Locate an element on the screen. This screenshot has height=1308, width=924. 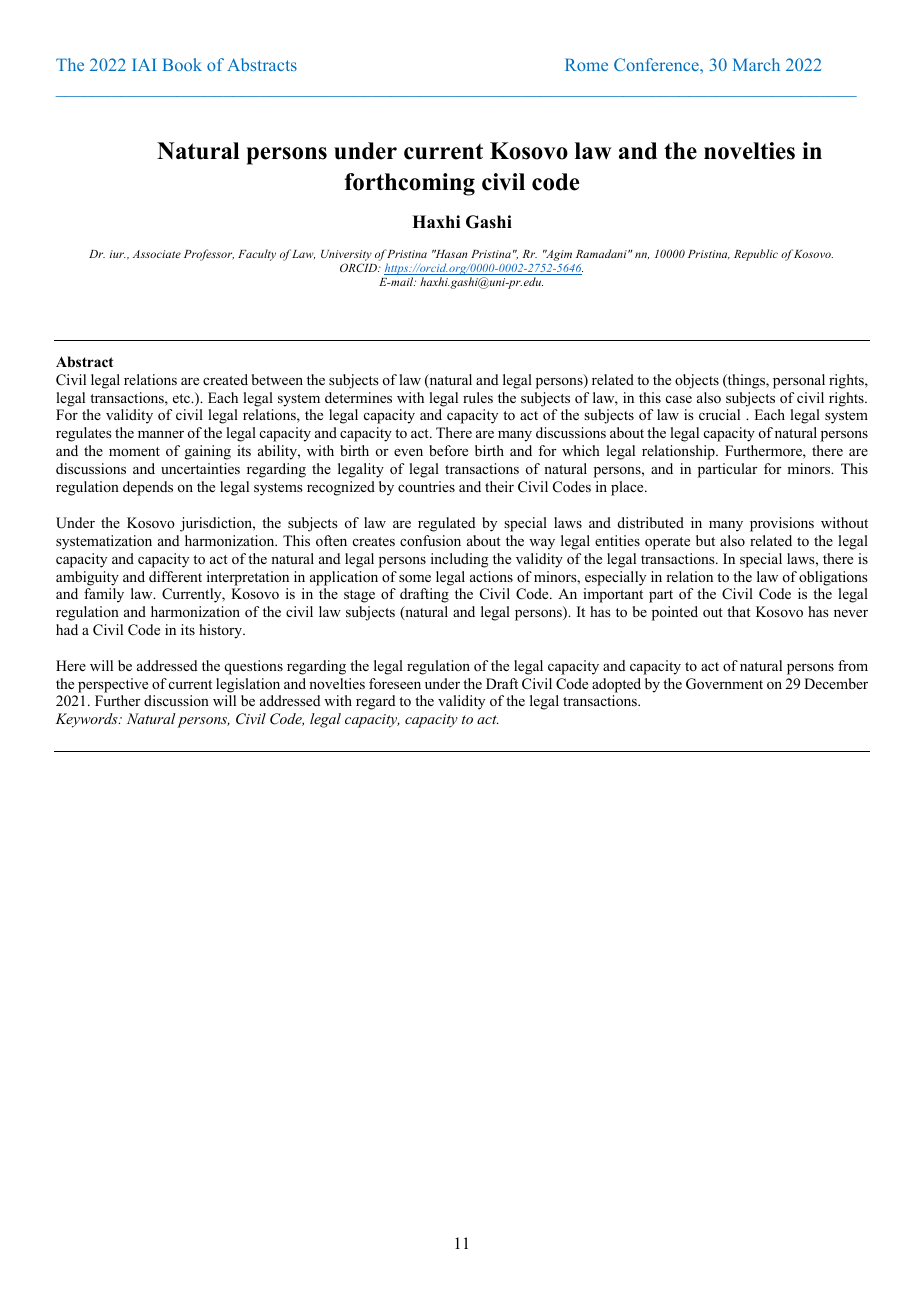
etc is located at coordinates (183, 398).
